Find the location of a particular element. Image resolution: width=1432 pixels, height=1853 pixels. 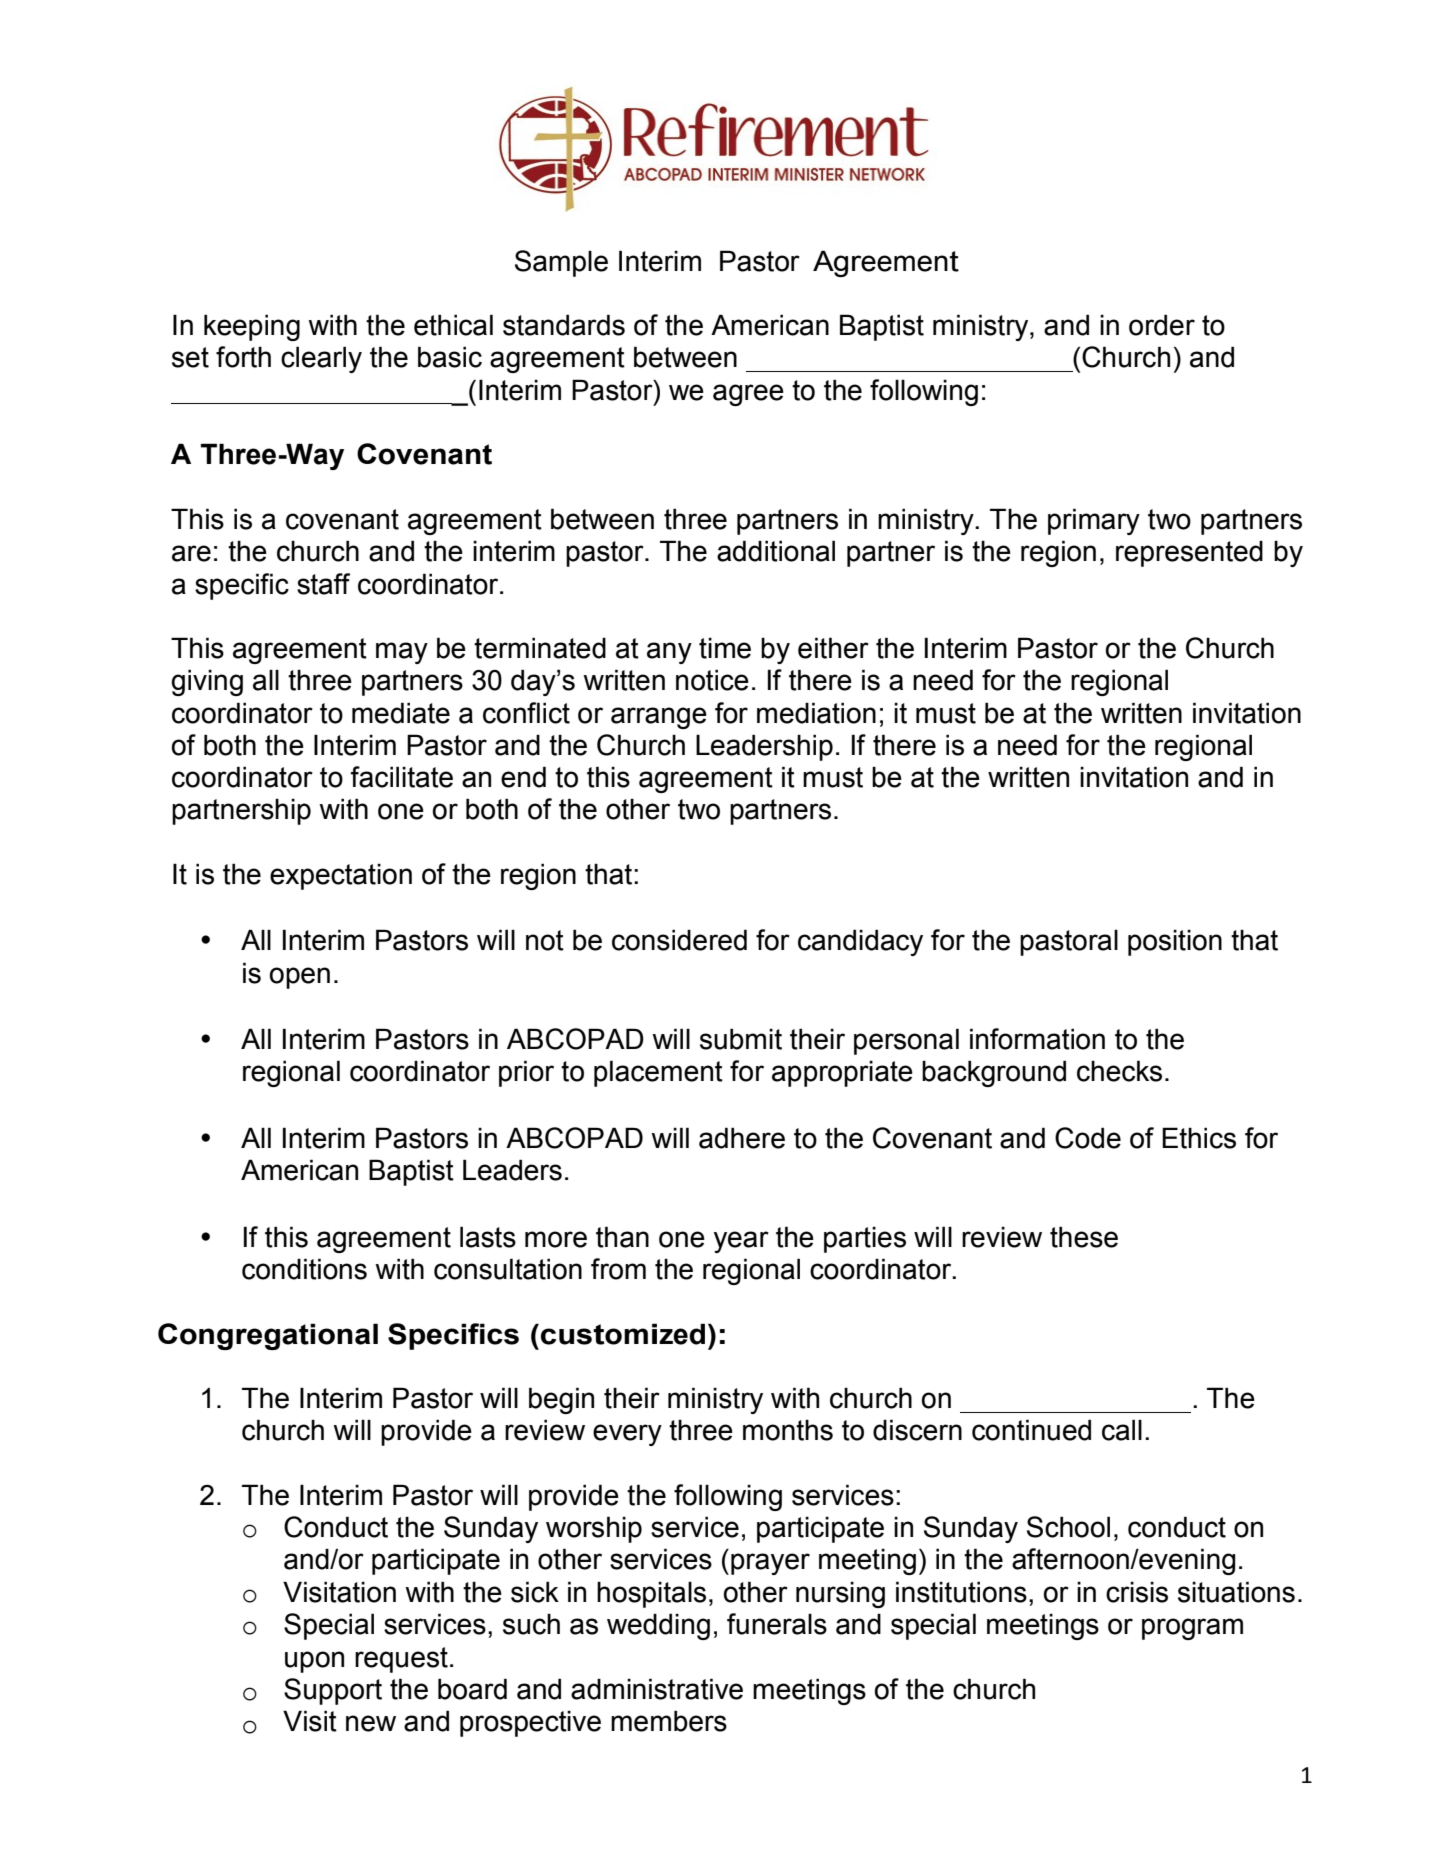

standards is located at coordinates (564, 325).
